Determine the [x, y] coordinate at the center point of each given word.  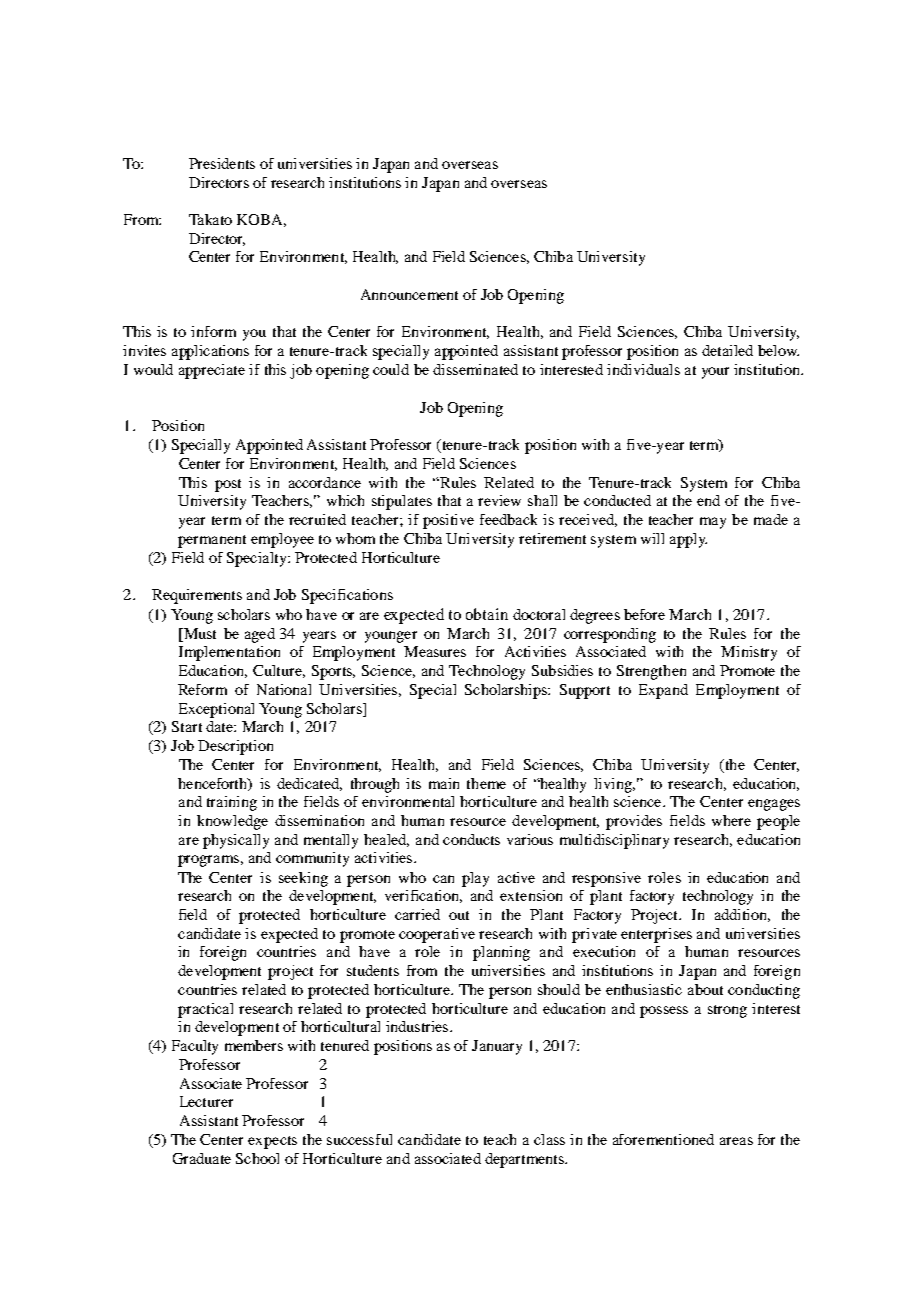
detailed [727, 350]
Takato [210, 219]
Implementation [229, 653]
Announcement [409, 294]
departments [525, 1160]
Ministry [749, 653]
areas [736, 1141]
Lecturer [206, 1101]
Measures [435, 651]
